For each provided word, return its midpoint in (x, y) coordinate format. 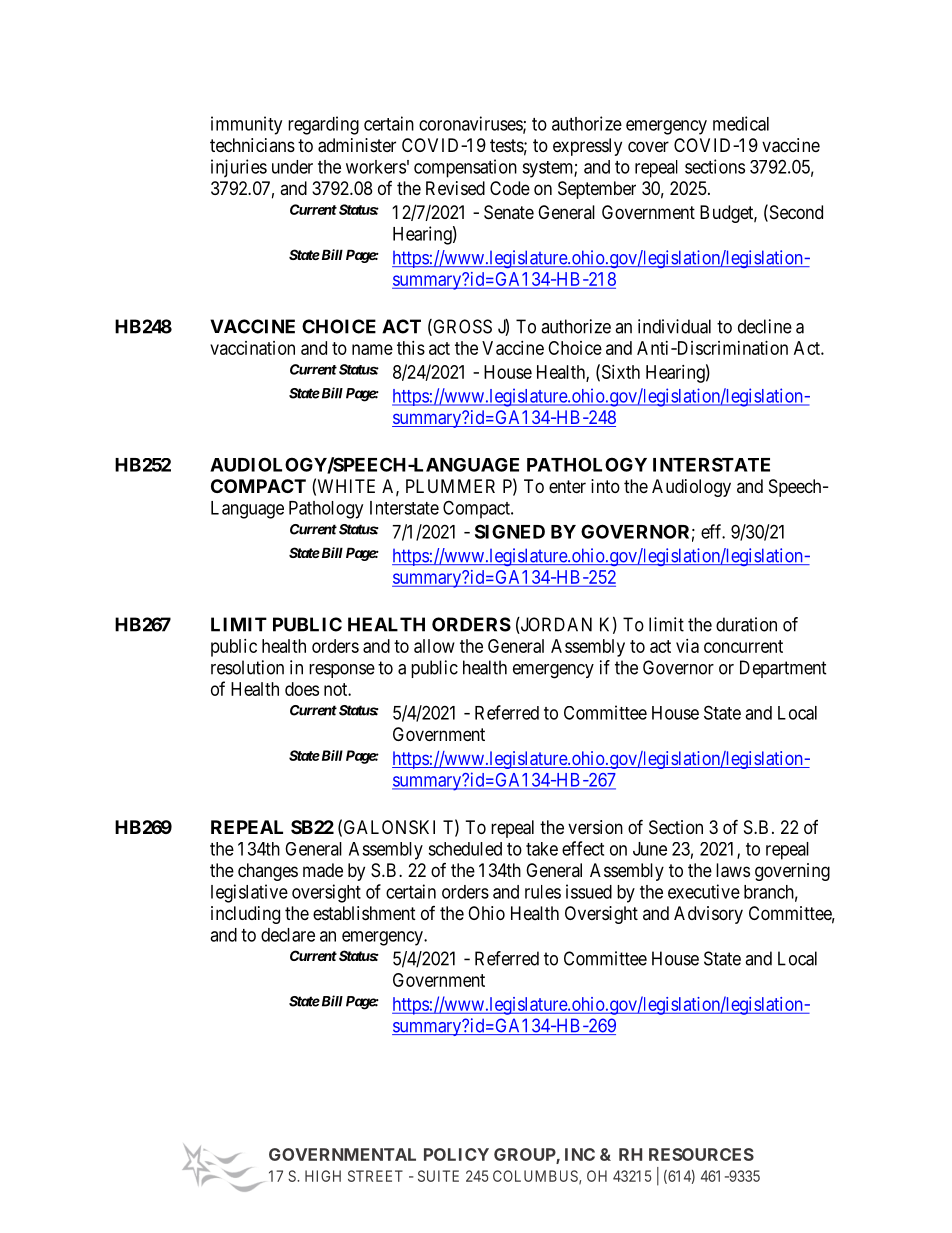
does (302, 689)
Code (510, 188)
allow (434, 646)
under (292, 167)
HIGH (323, 1176)
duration (746, 624)
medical (741, 123)
